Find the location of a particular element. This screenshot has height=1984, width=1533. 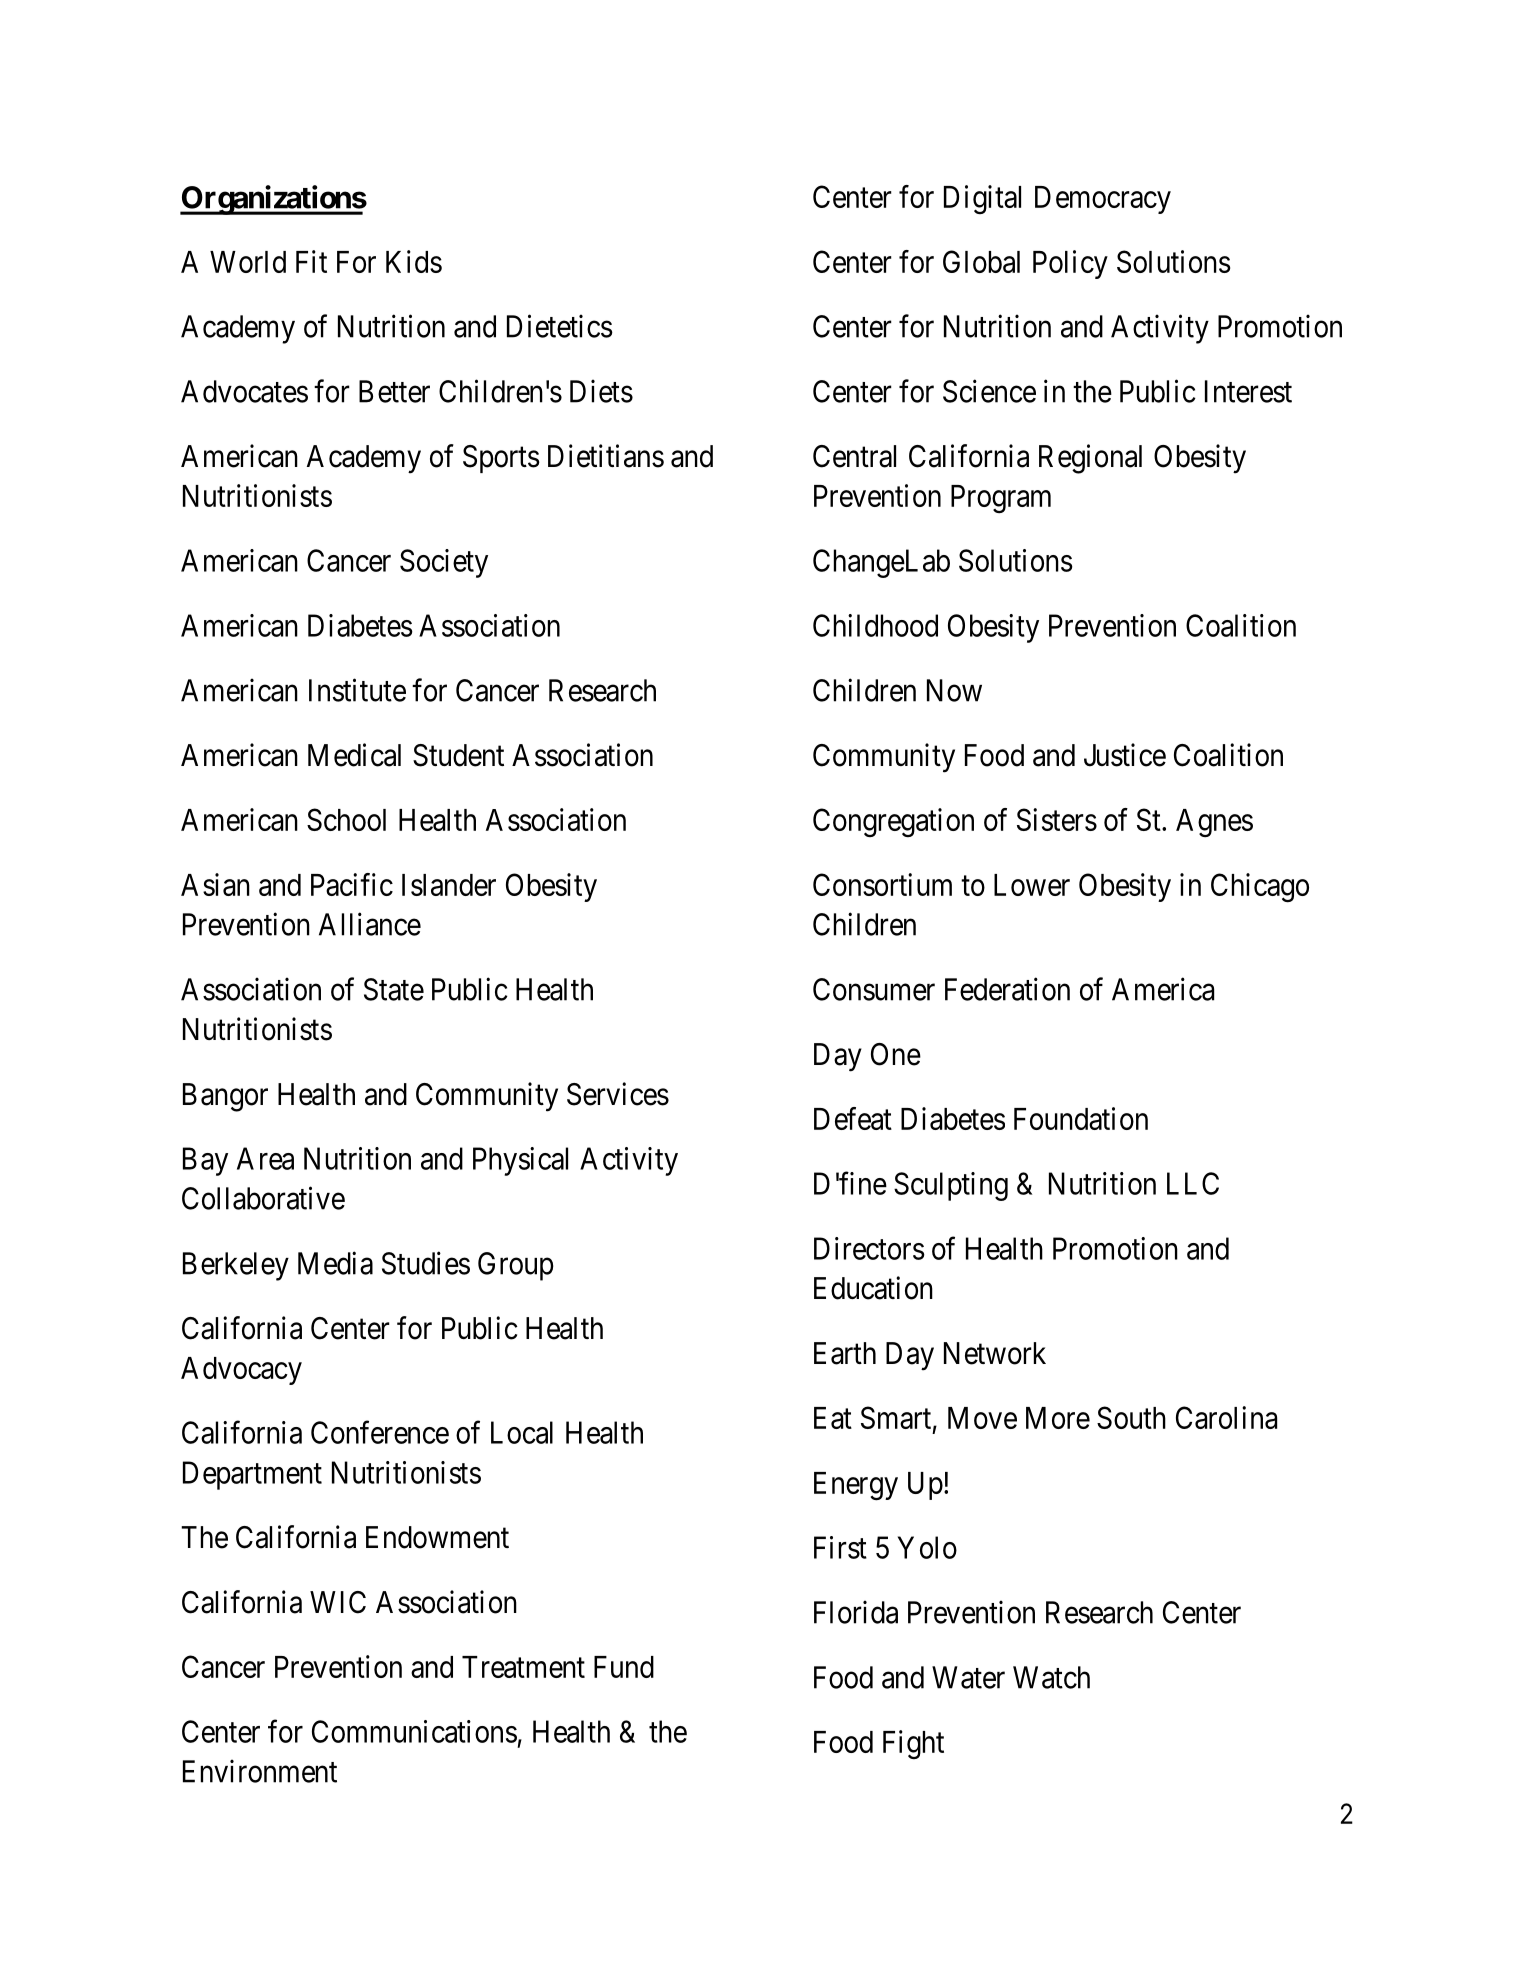

Institute is located at coordinates (357, 690).
